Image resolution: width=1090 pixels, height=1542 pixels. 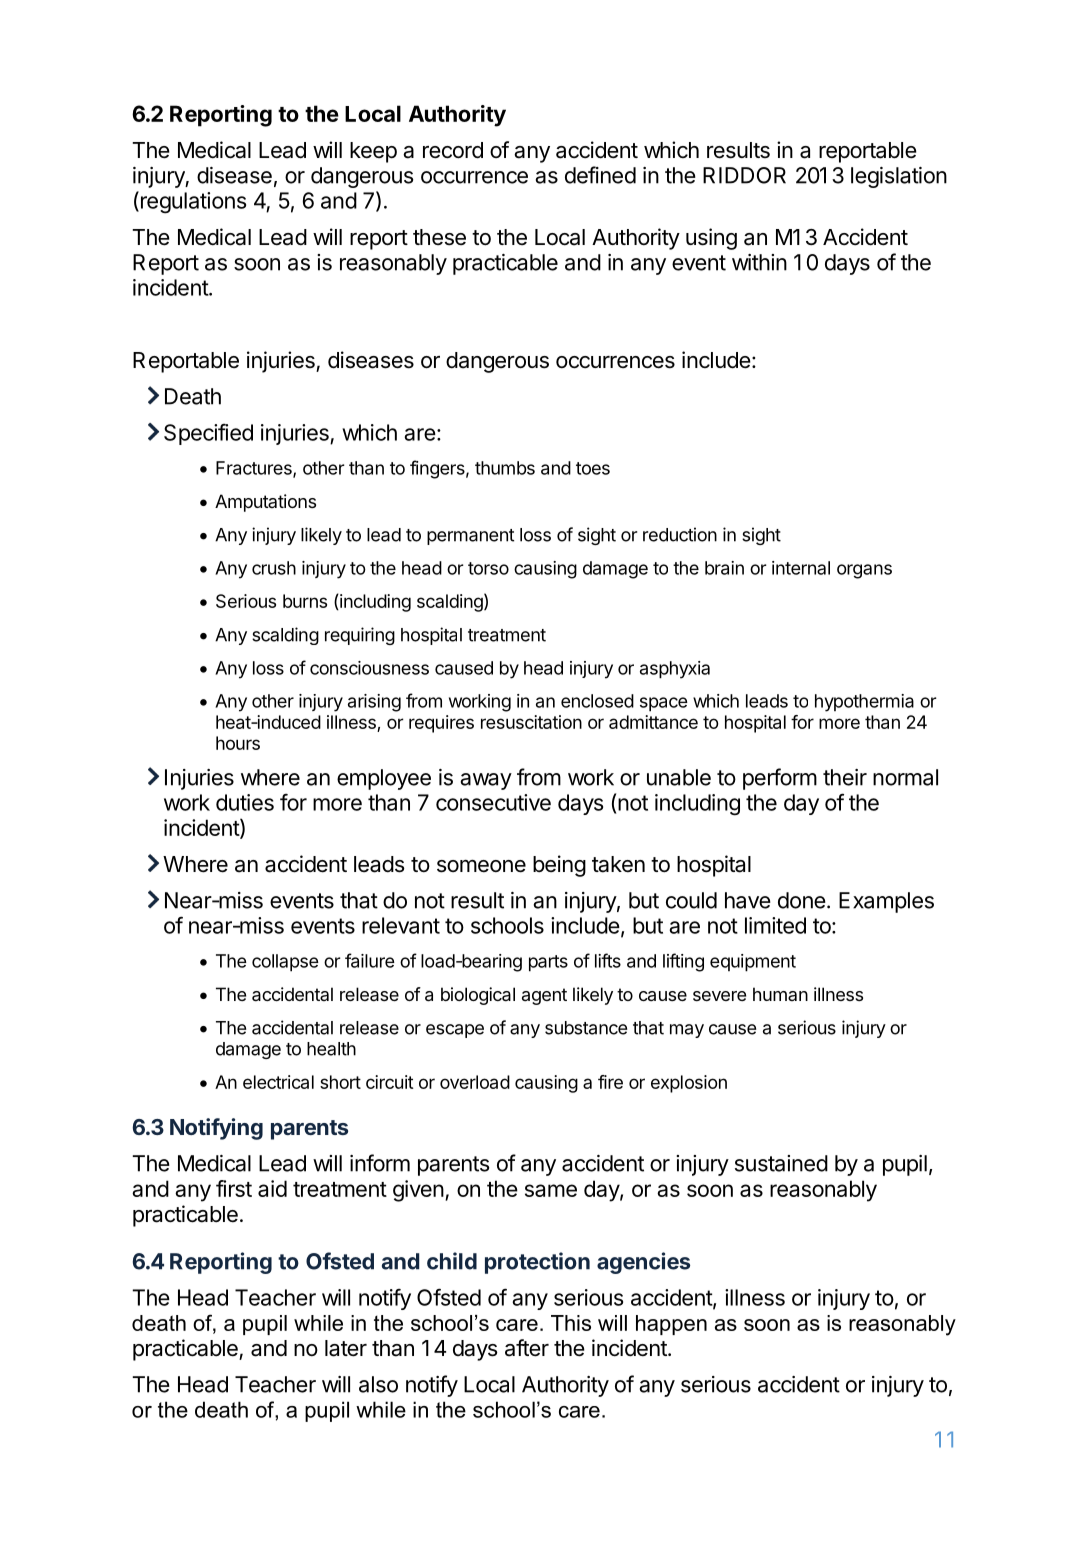 What do you see at coordinates (346, 1348) in the image?
I see `later` at bounding box center [346, 1348].
